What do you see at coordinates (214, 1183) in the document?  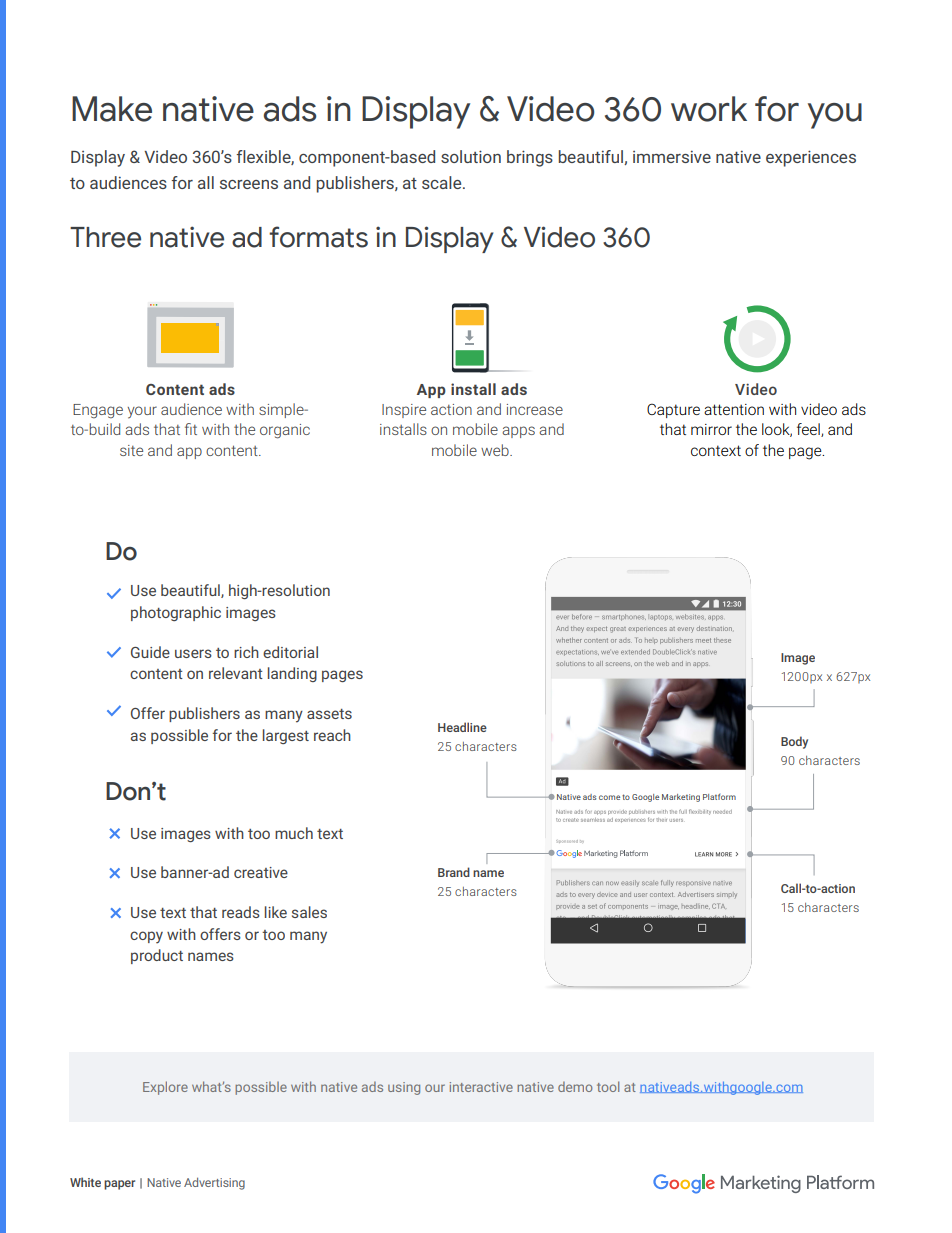 I see `Advertising` at bounding box center [214, 1183].
